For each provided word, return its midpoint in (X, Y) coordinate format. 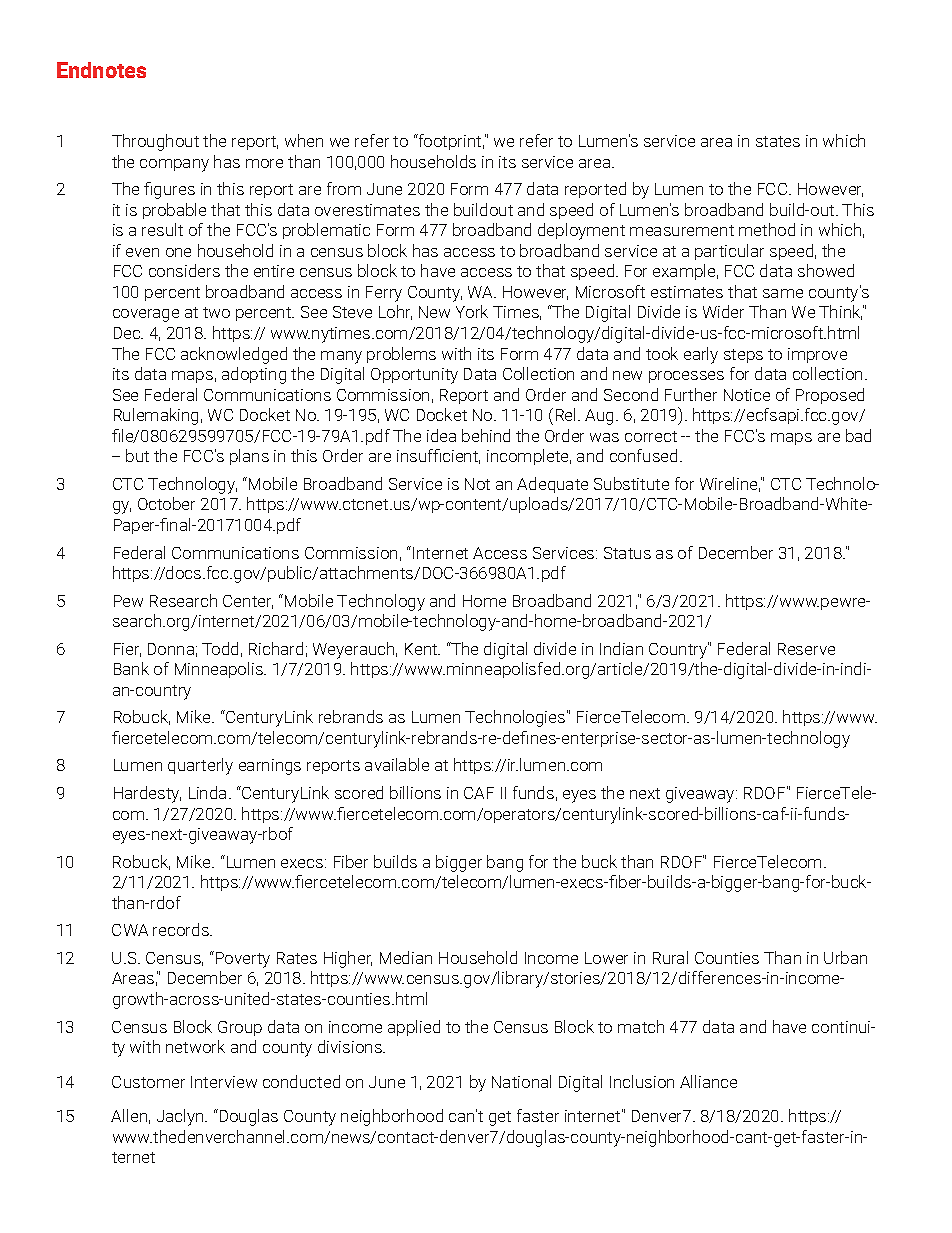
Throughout (155, 142)
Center (248, 602)
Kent (422, 649)
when (304, 140)
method (767, 229)
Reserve (806, 649)
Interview (224, 1082)
